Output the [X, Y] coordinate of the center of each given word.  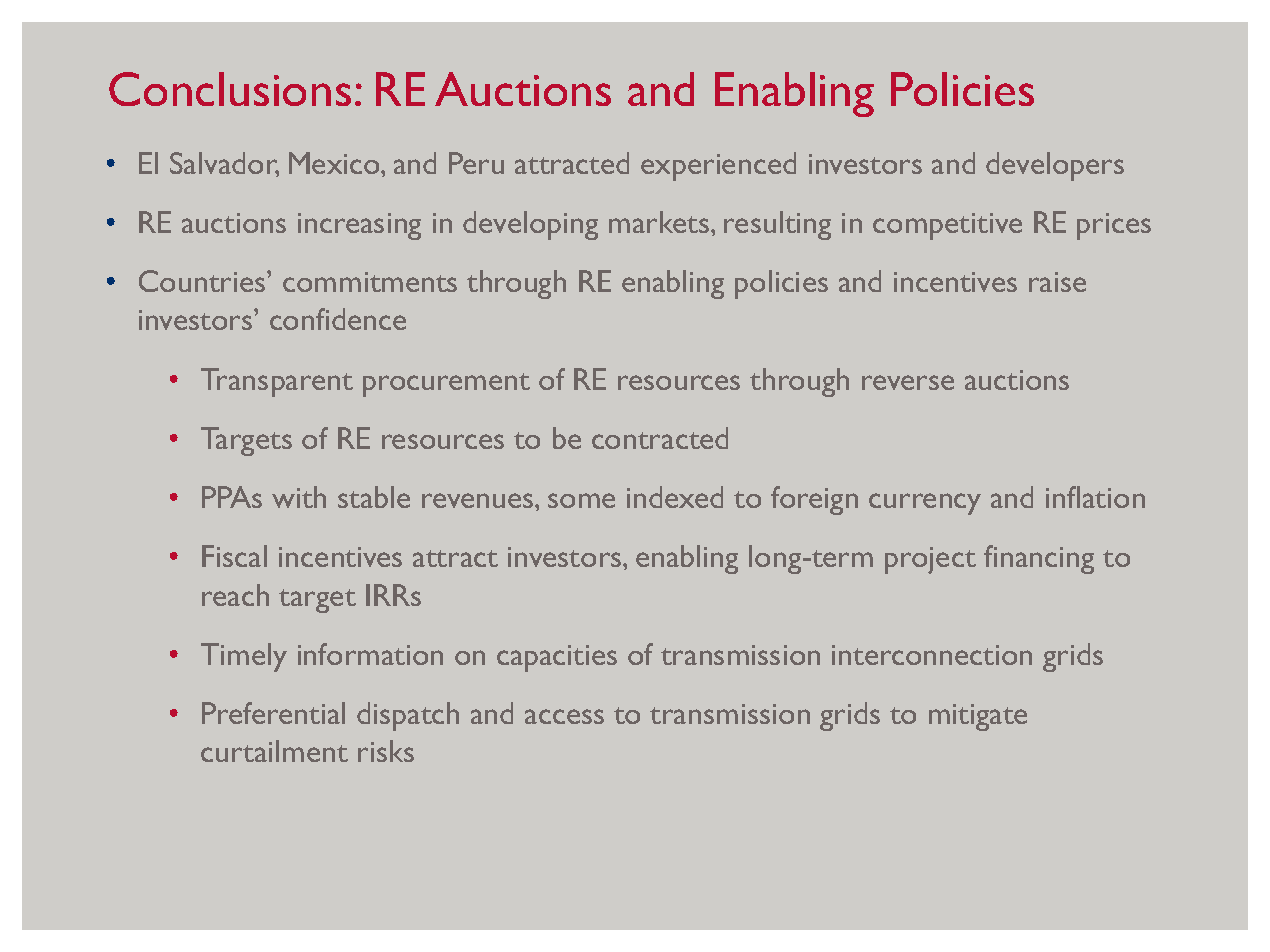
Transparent [277, 382]
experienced [718, 166]
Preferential [273, 713]
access [564, 716]
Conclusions [230, 89]
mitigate [978, 717]
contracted [660, 438]
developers [1055, 166]
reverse [908, 382]
